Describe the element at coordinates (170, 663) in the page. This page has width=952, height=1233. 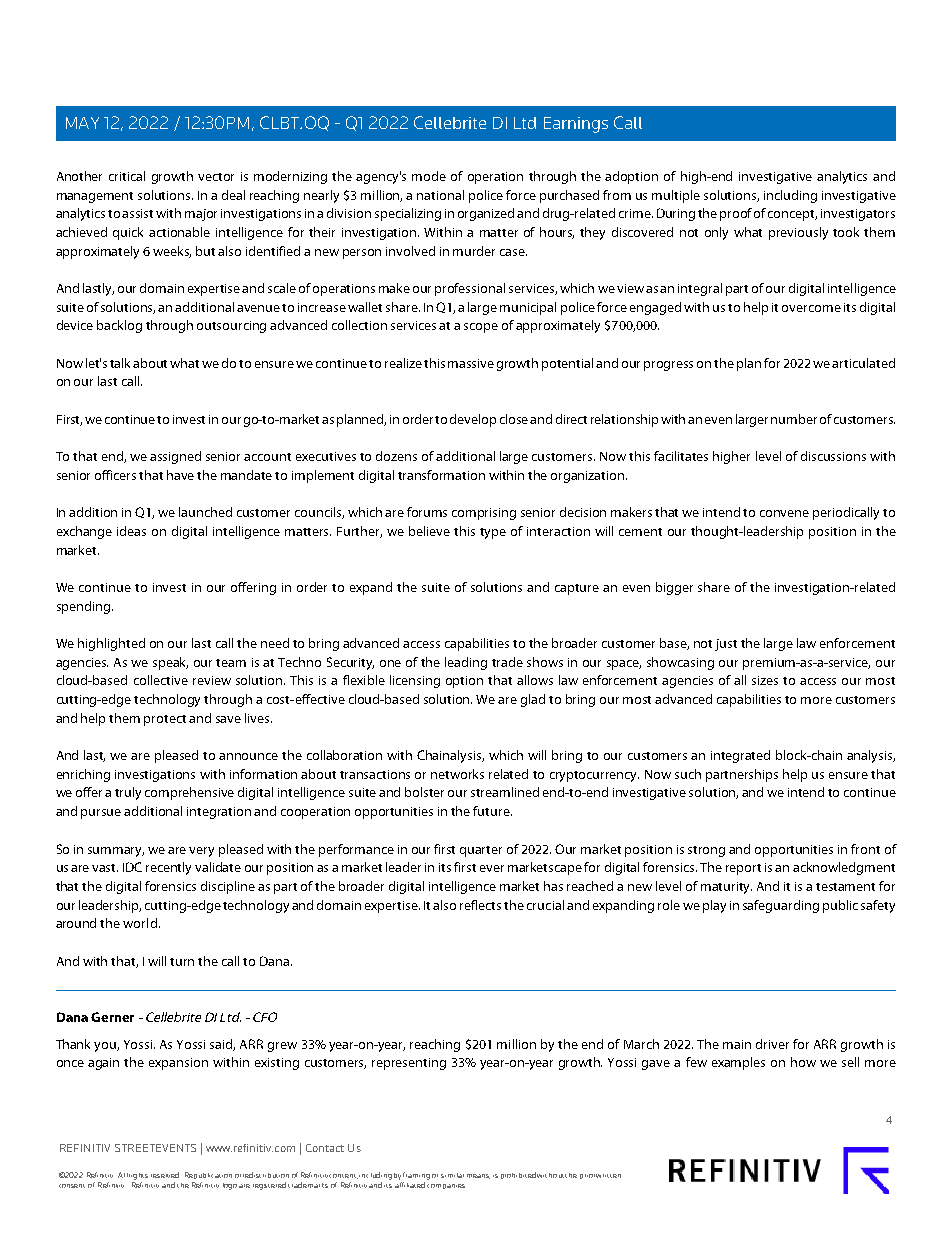
I see `speak` at that location.
